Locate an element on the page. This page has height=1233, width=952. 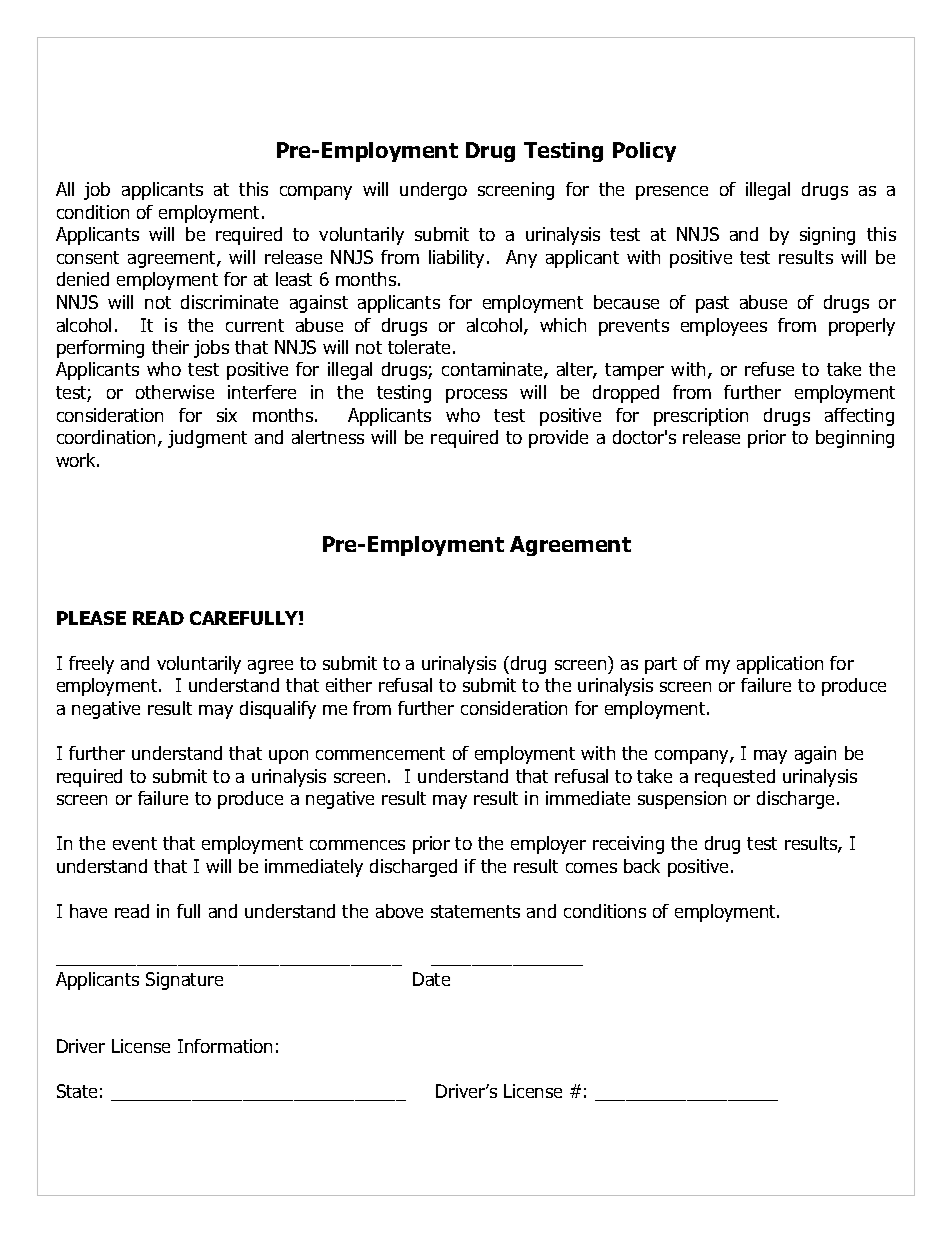
employer is located at coordinates (548, 845).
